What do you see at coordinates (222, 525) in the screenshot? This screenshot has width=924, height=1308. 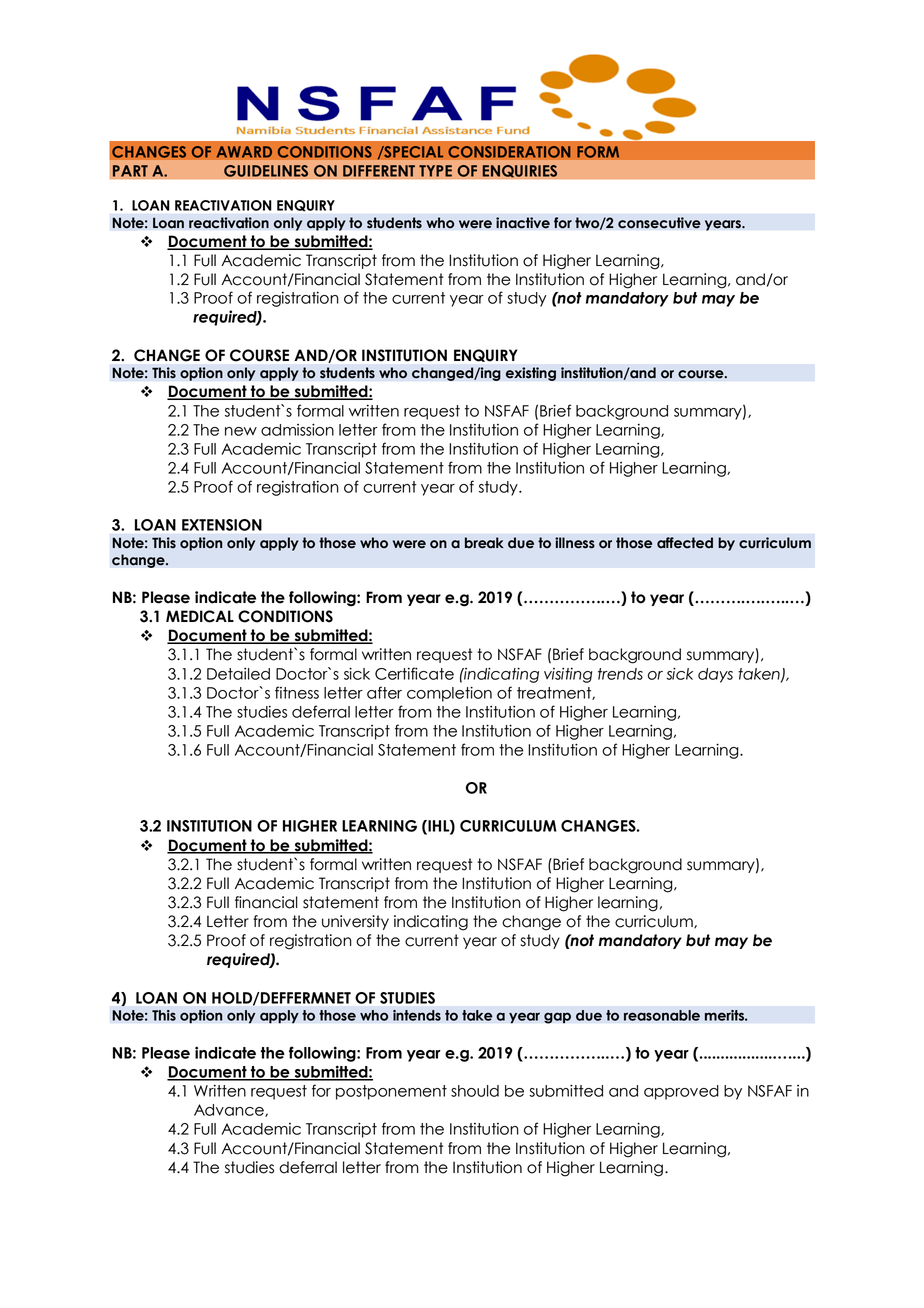 I see `EXTENSION` at bounding box center [222, 525].
